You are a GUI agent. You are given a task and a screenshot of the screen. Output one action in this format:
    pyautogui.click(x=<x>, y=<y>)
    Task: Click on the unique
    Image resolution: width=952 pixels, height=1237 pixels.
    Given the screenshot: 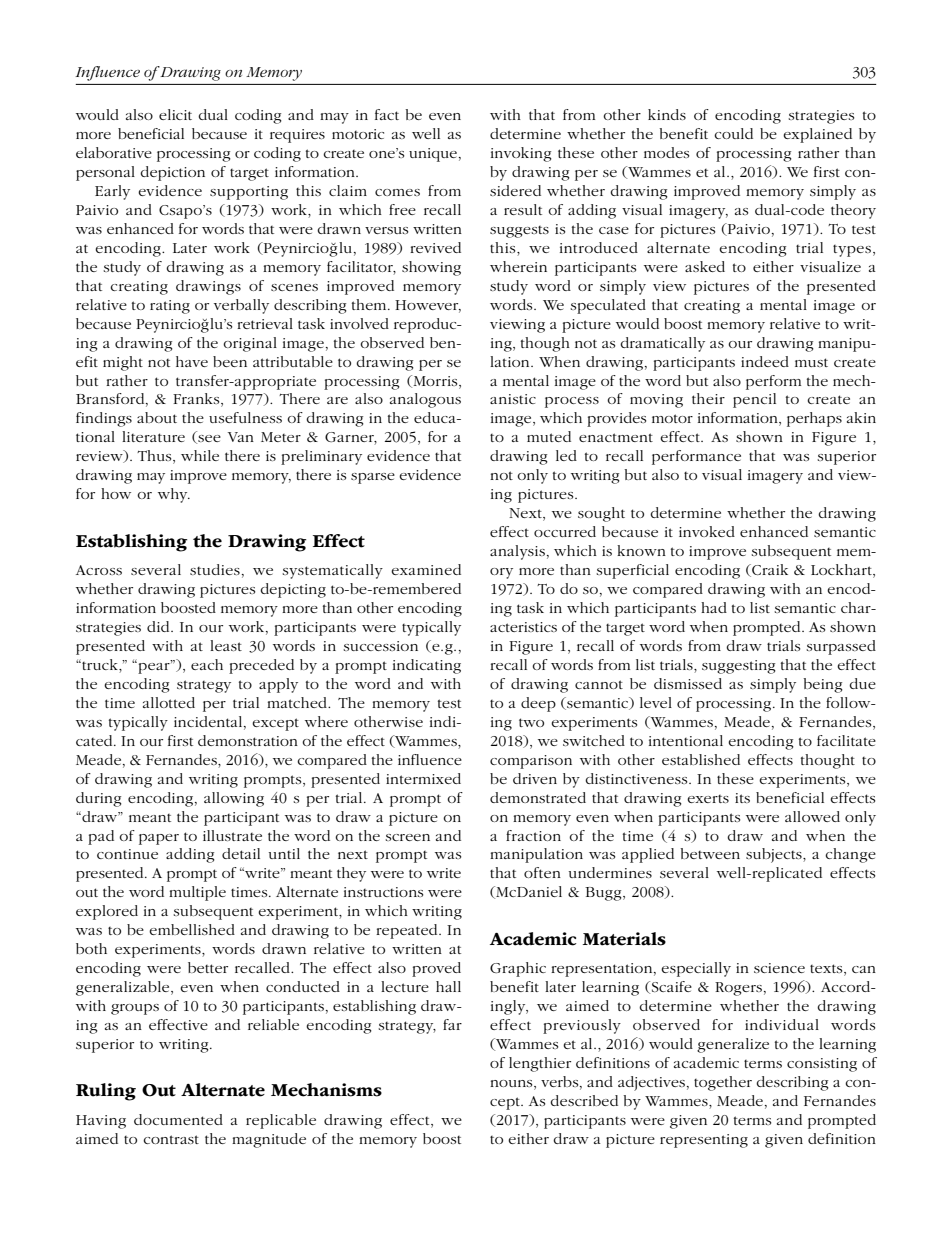 What is the action you would take?
    pyautogui.click(x=433, y=155)
